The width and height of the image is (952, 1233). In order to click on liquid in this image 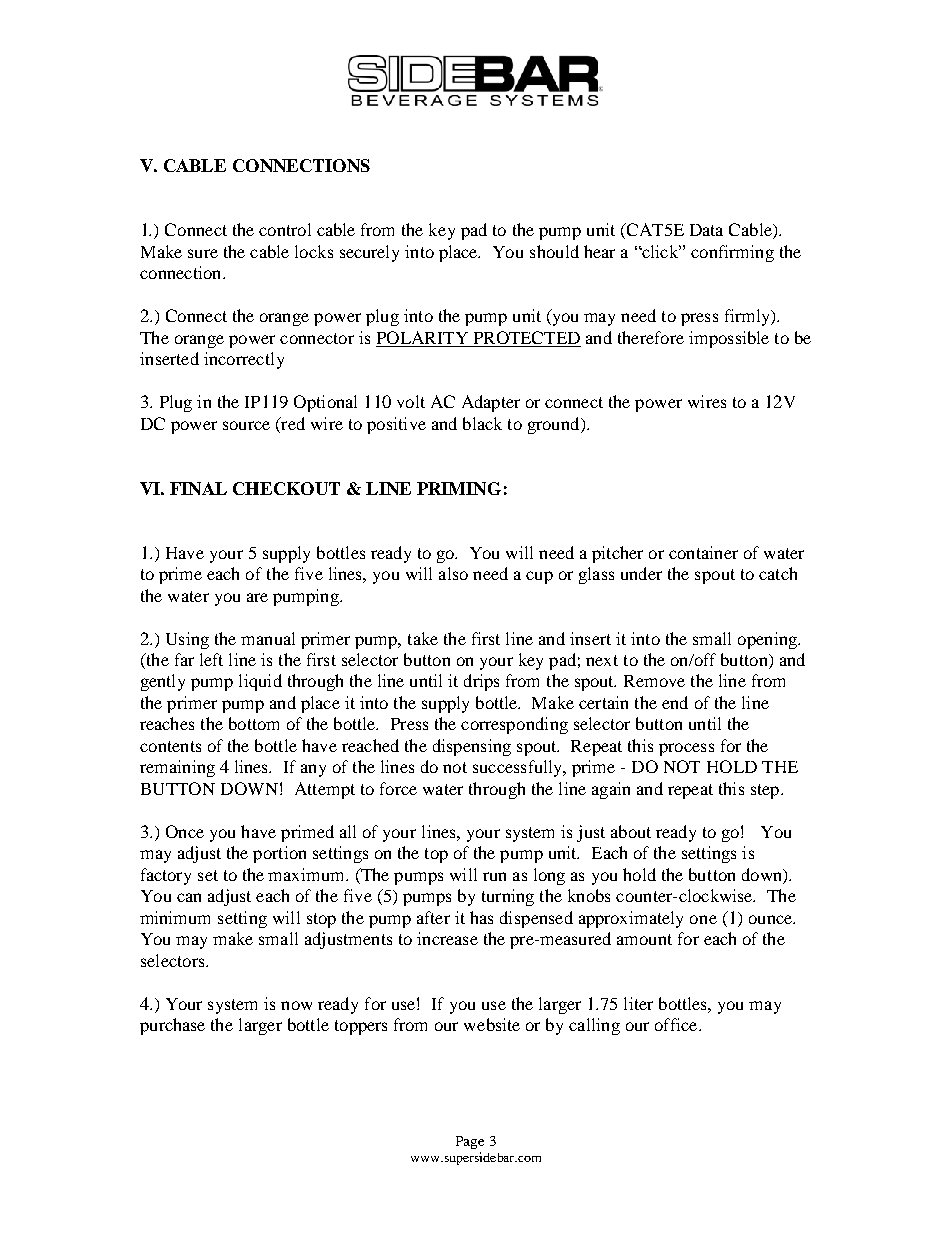, I will do `click(260, 682)`.
